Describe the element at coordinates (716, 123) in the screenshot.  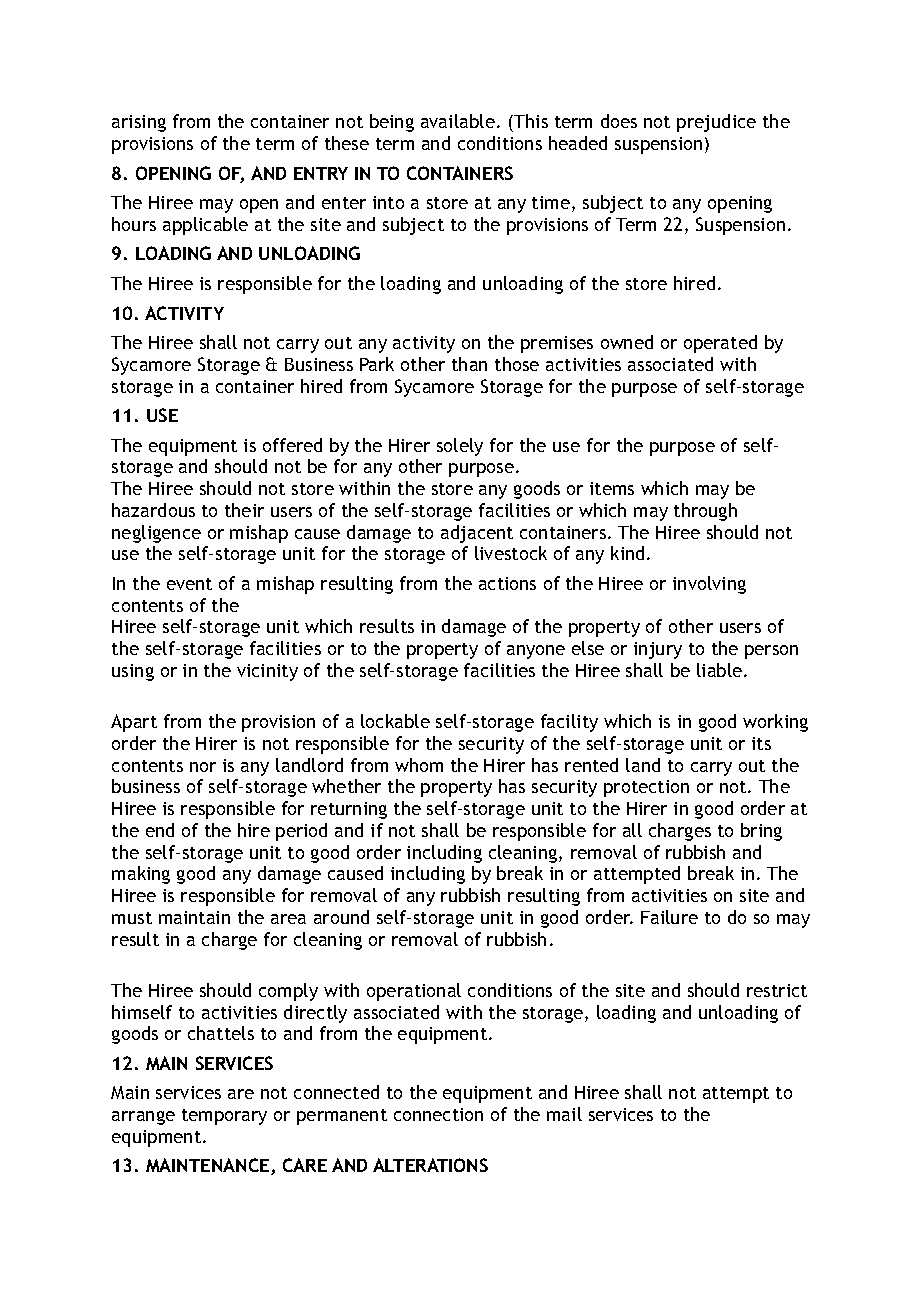
I see `prejudice` at that location.
